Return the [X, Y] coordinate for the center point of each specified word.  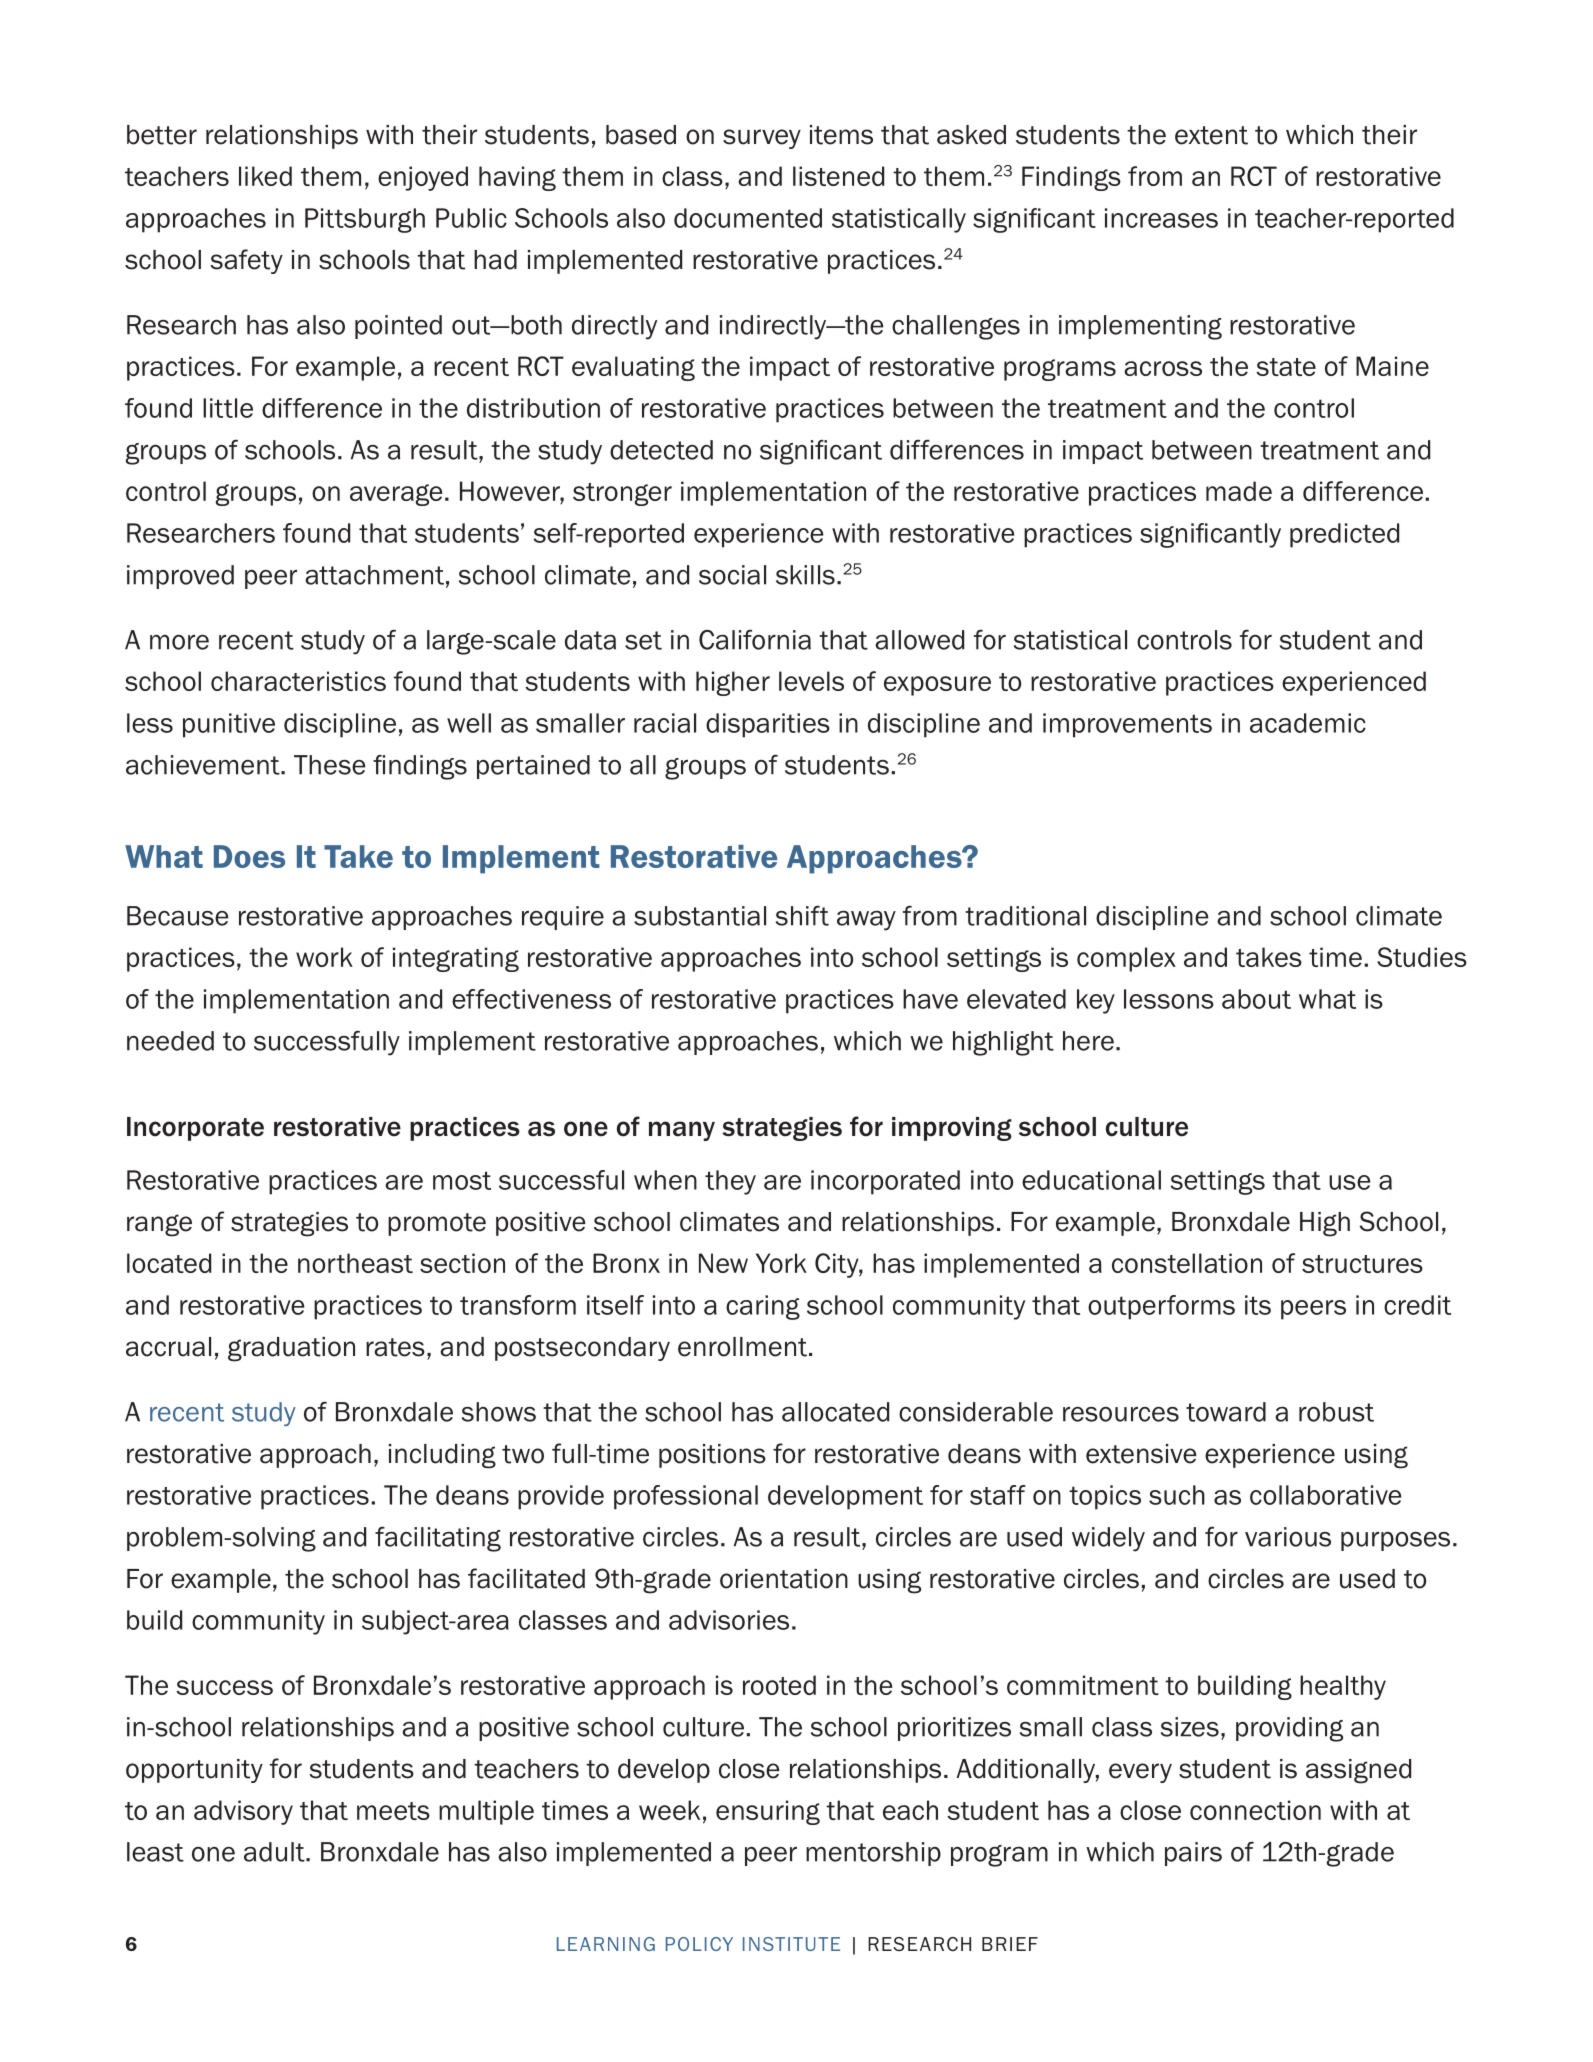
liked [265, 176]
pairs [1193, 1854]
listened [838, 176]
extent [1211, 135]
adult [275, 1852]
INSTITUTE [791, 1944]
